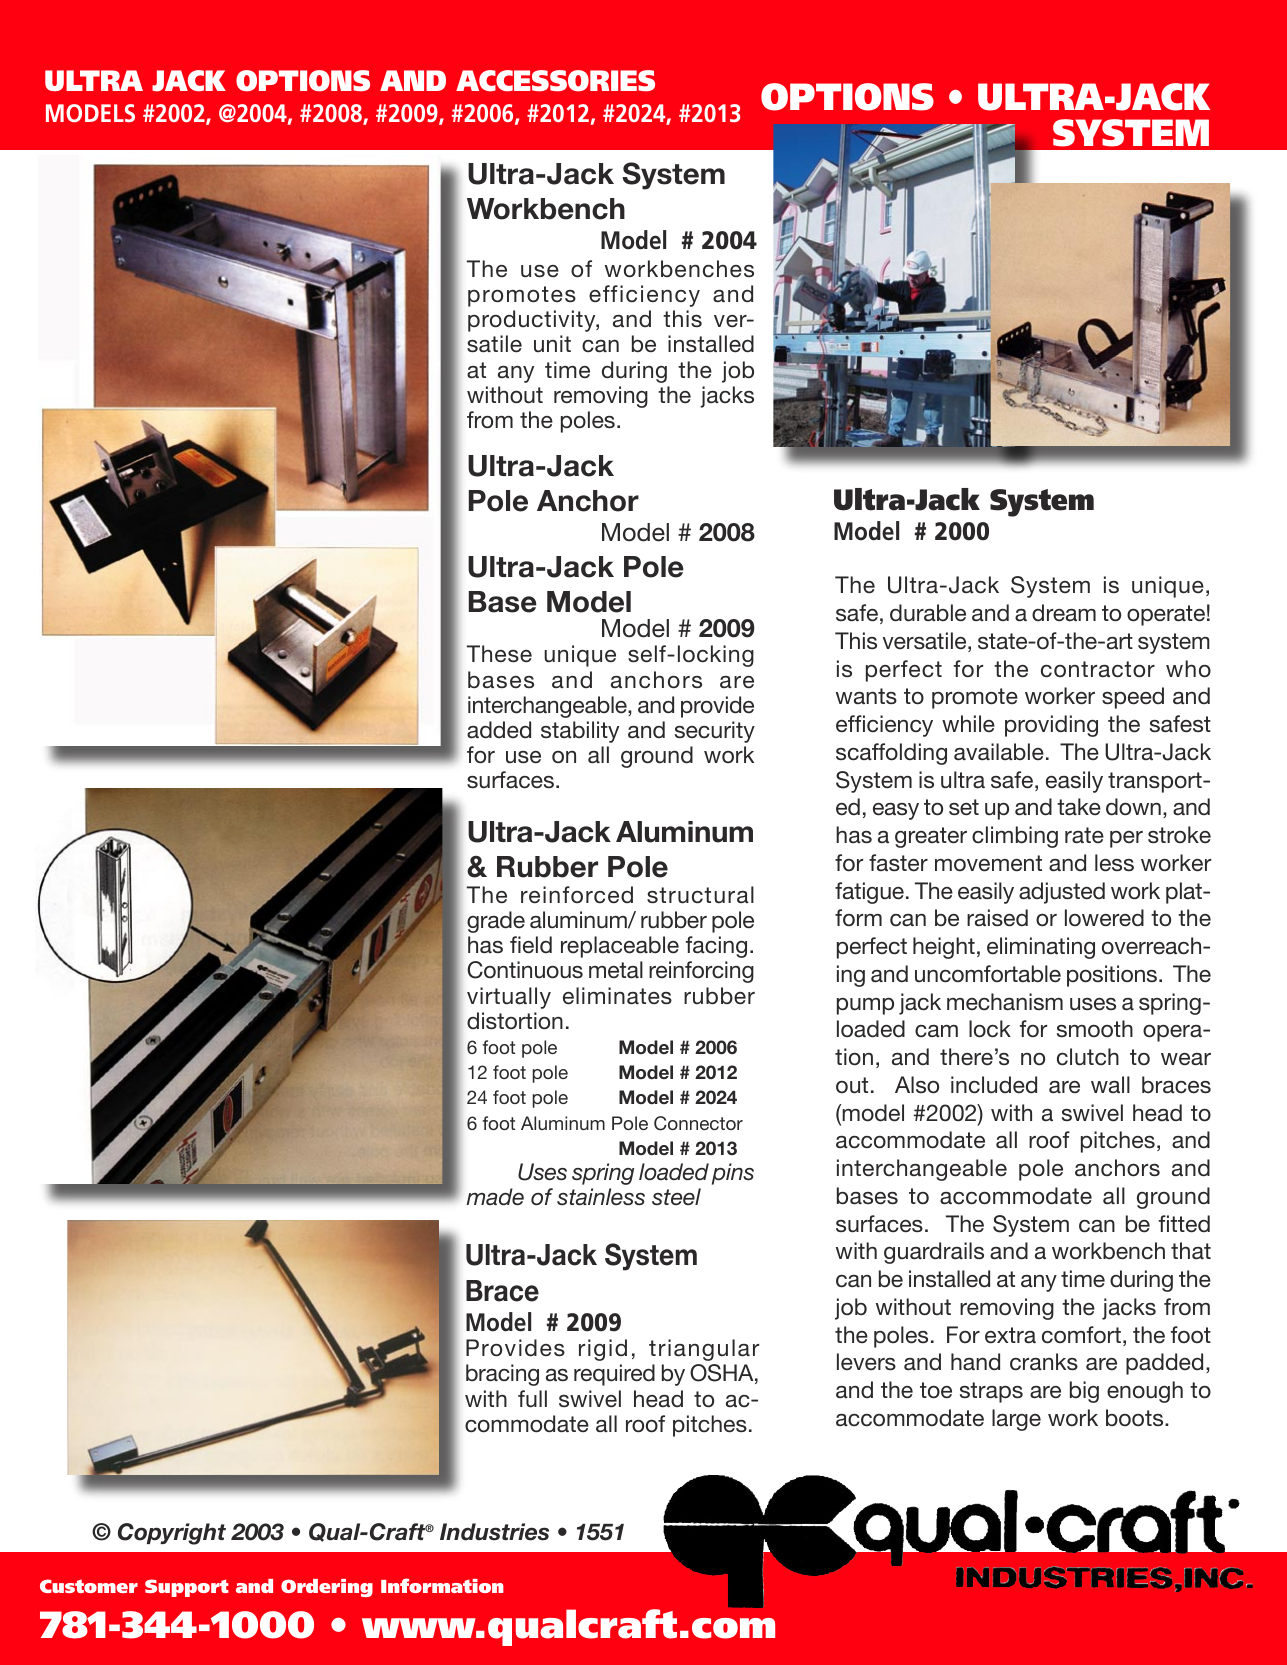  Describe the element at coordinates (509, 998) in the image. I see `virtually` at that location.
